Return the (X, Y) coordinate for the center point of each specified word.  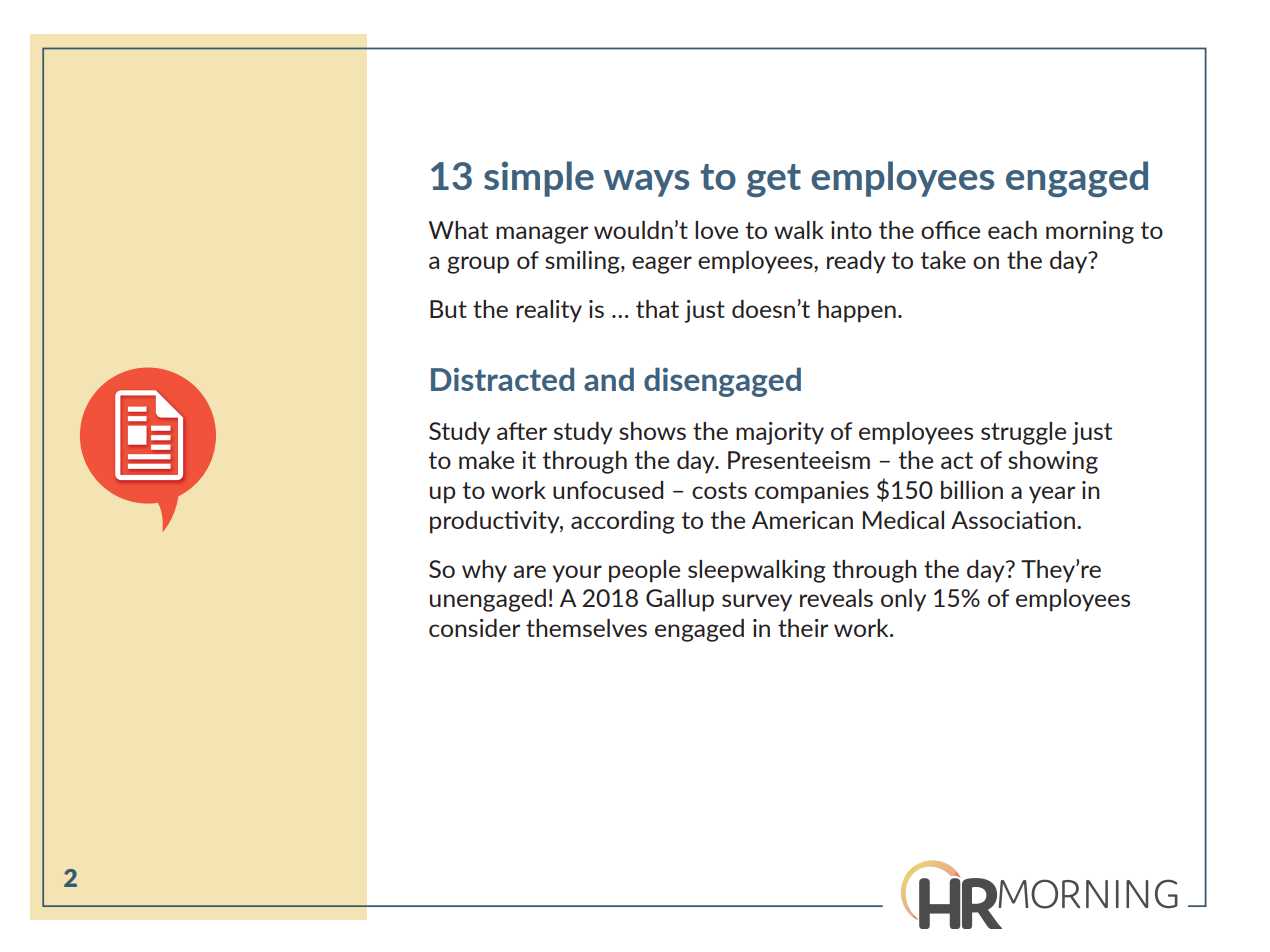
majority (780, 433)
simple (539, 179)
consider (474, 628)
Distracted (502, 379)
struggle (1023, 433)
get (774, 180)
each (1012, 230)
